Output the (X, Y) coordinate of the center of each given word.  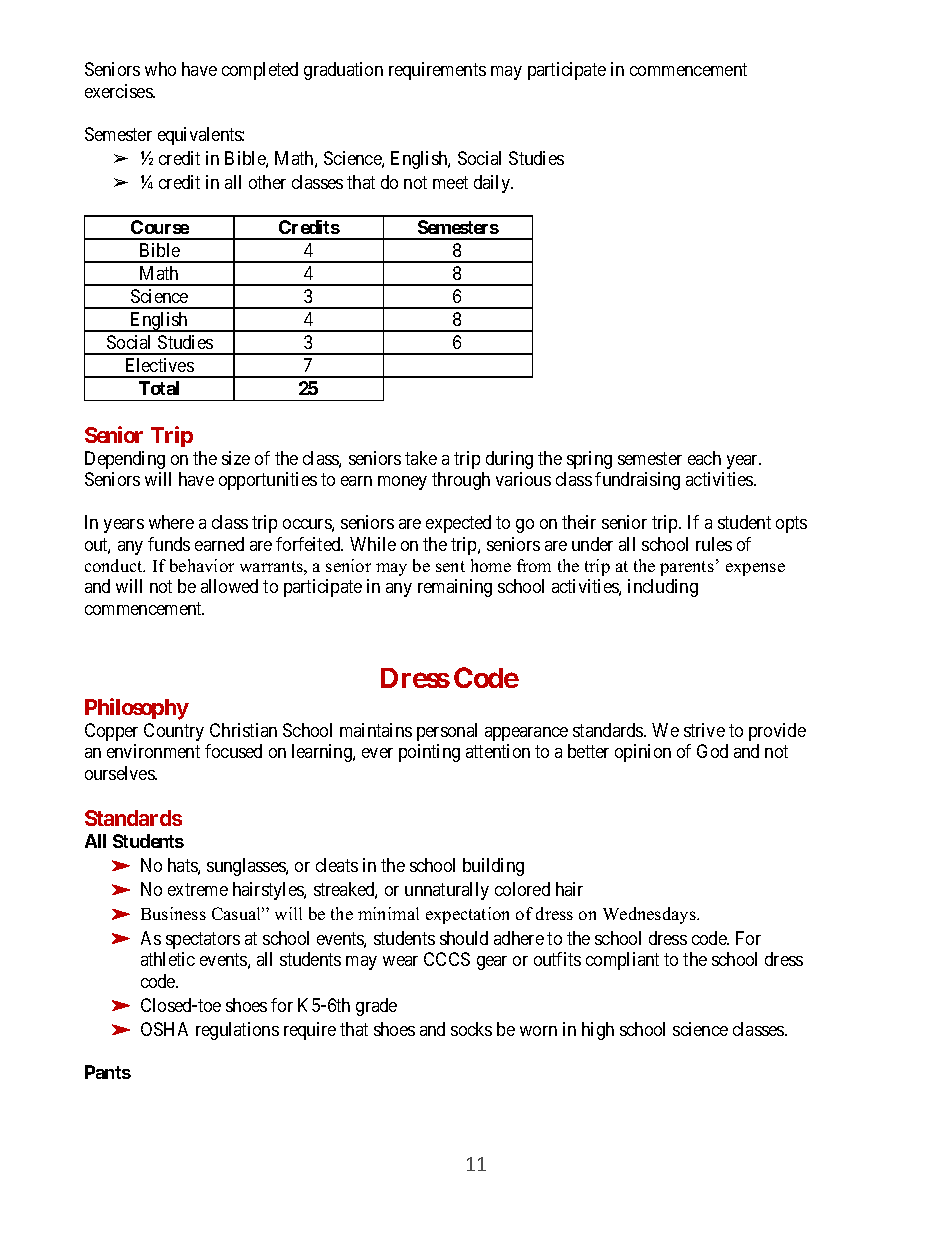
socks (471, 1029)
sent (450, 566)
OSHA (164, 1029)
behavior (202, 565)
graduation (343, 71)
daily (493, 184)
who (160, 69)
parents (687, 568)
